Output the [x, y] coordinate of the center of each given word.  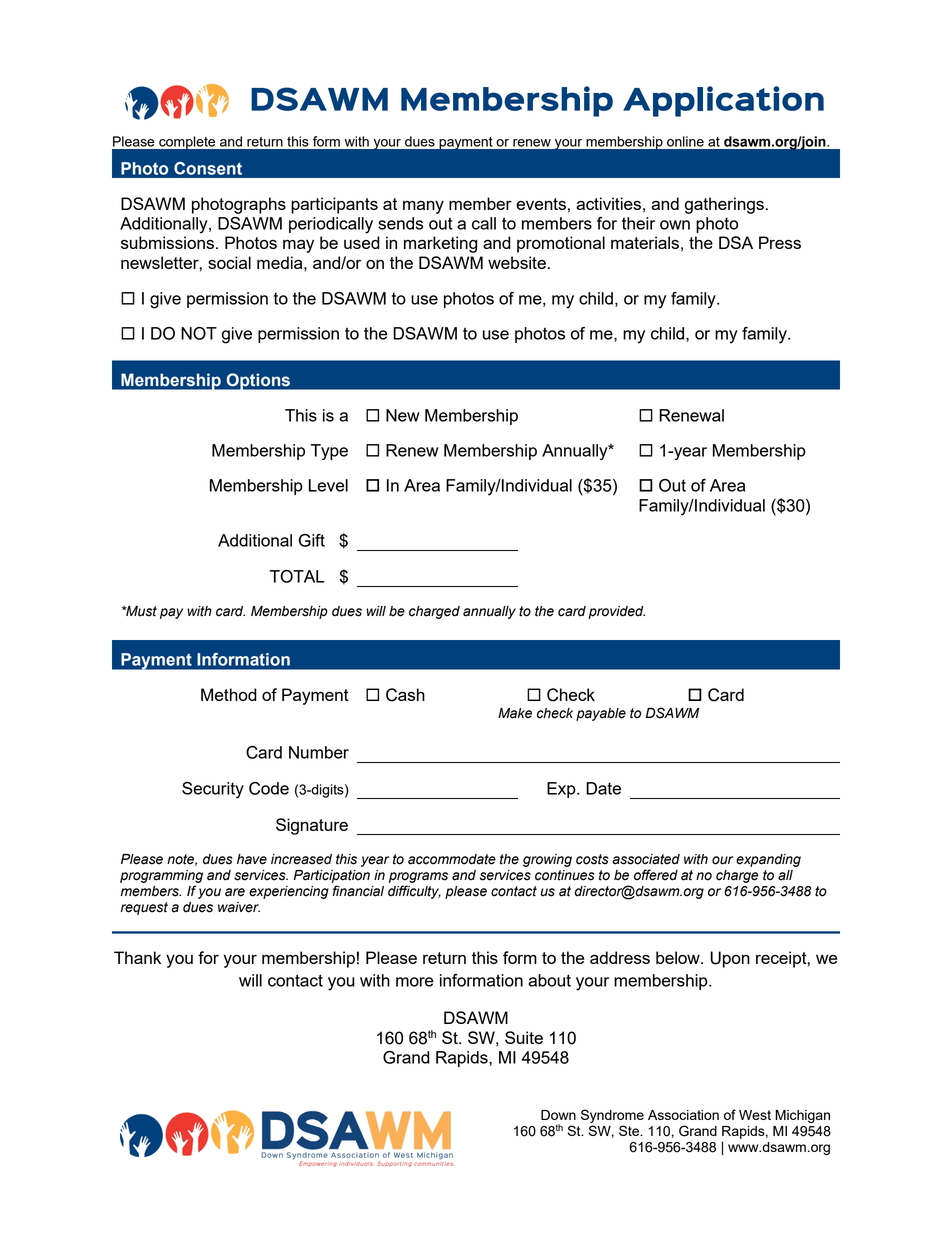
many [423, 207]
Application [723, 101]
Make [515, 713]
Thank [137, 957]
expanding [768, 860]
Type [329, 452]
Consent [208, 168]
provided [616, 612]
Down [558, 1115]
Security [213, 790]
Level [328, 485]
